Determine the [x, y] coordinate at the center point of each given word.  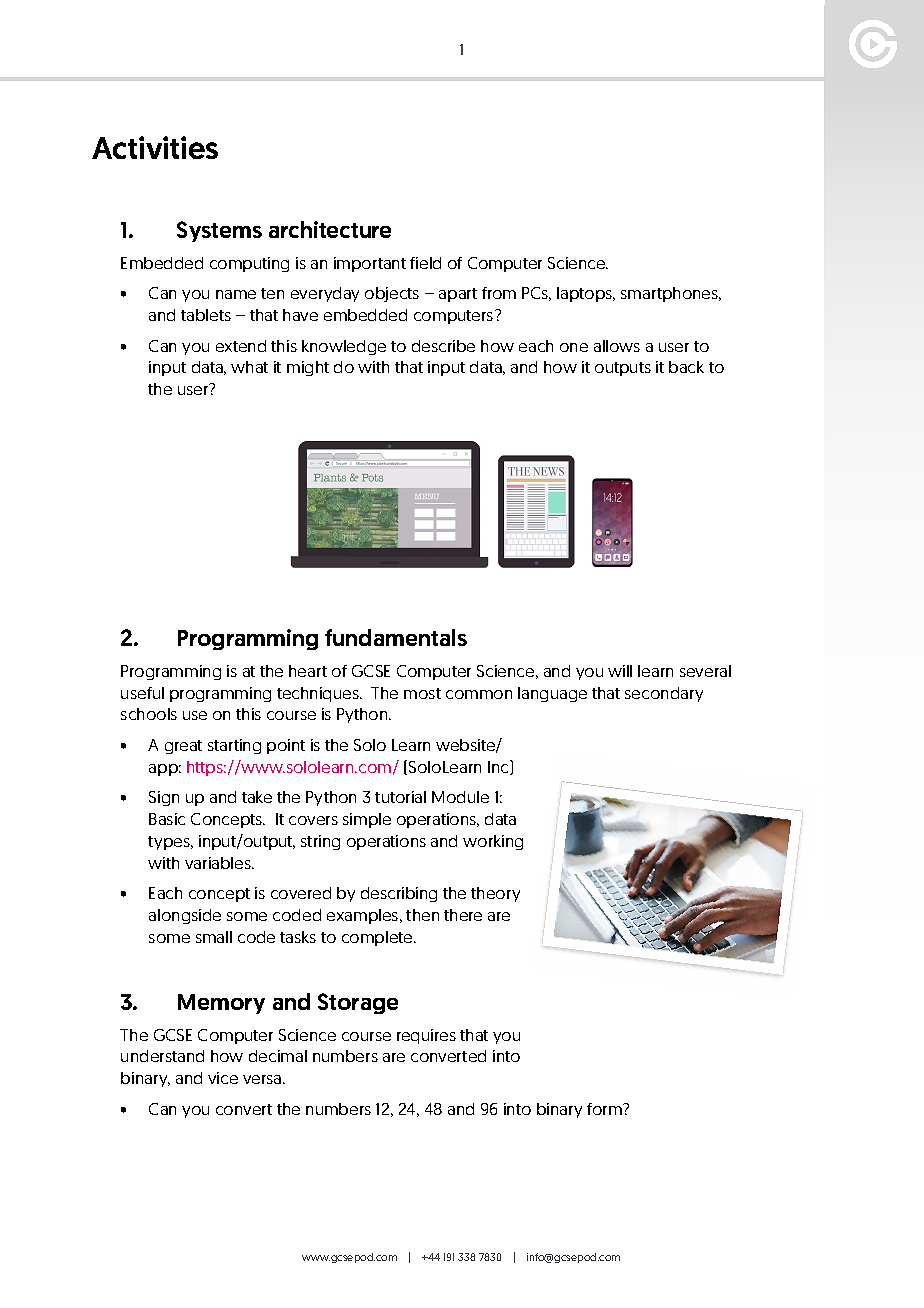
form [605, 1109]
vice [223, 1078]
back [686, 367]
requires [426, 1036]
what [249, 367]
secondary [664, 694]
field [425, 263]
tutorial [400, 797]
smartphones [671, 294]
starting [234, 746]
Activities [155, 147]
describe [443, 346]
